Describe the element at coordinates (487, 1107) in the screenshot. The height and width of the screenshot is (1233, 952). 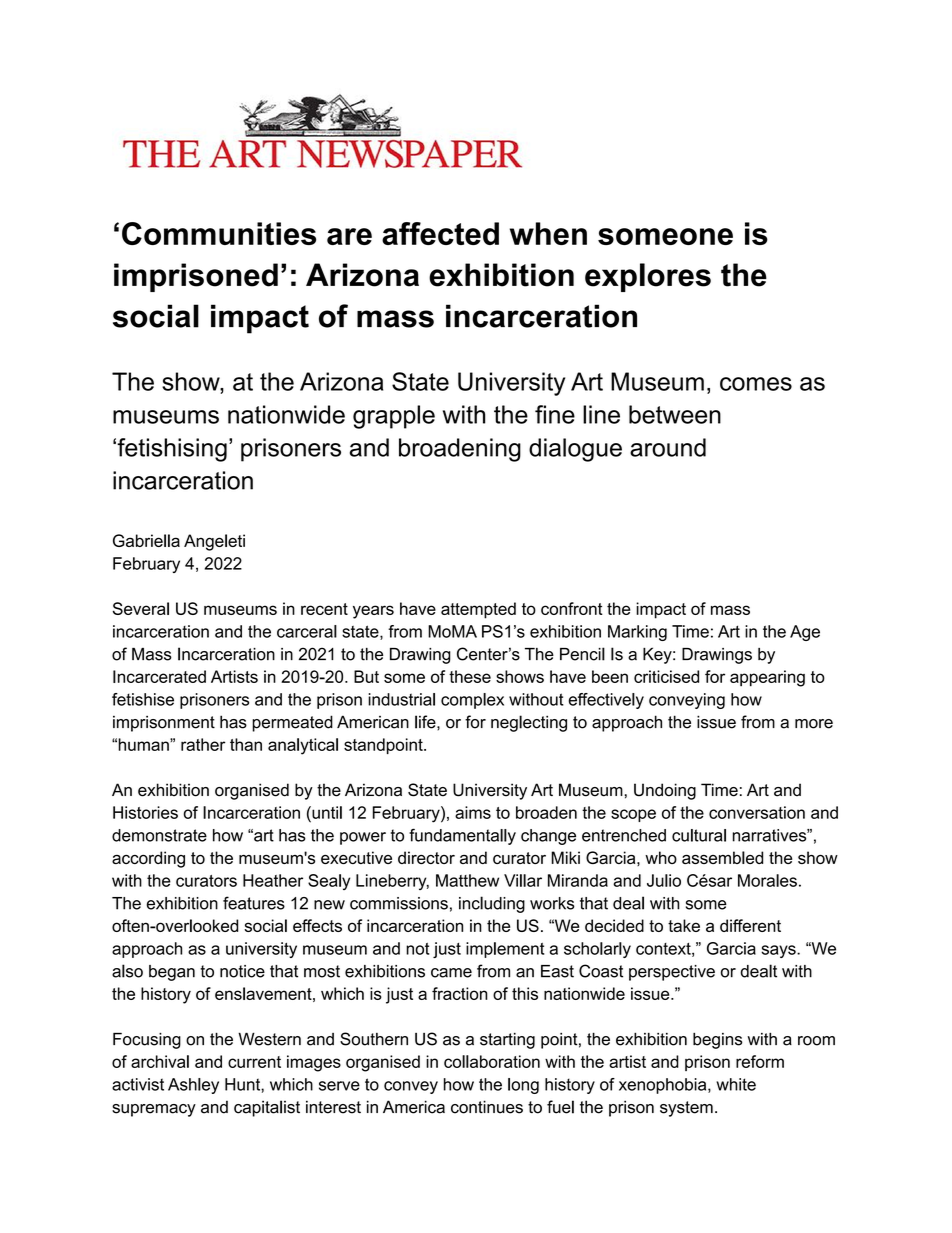
I see `continues` at that location.
